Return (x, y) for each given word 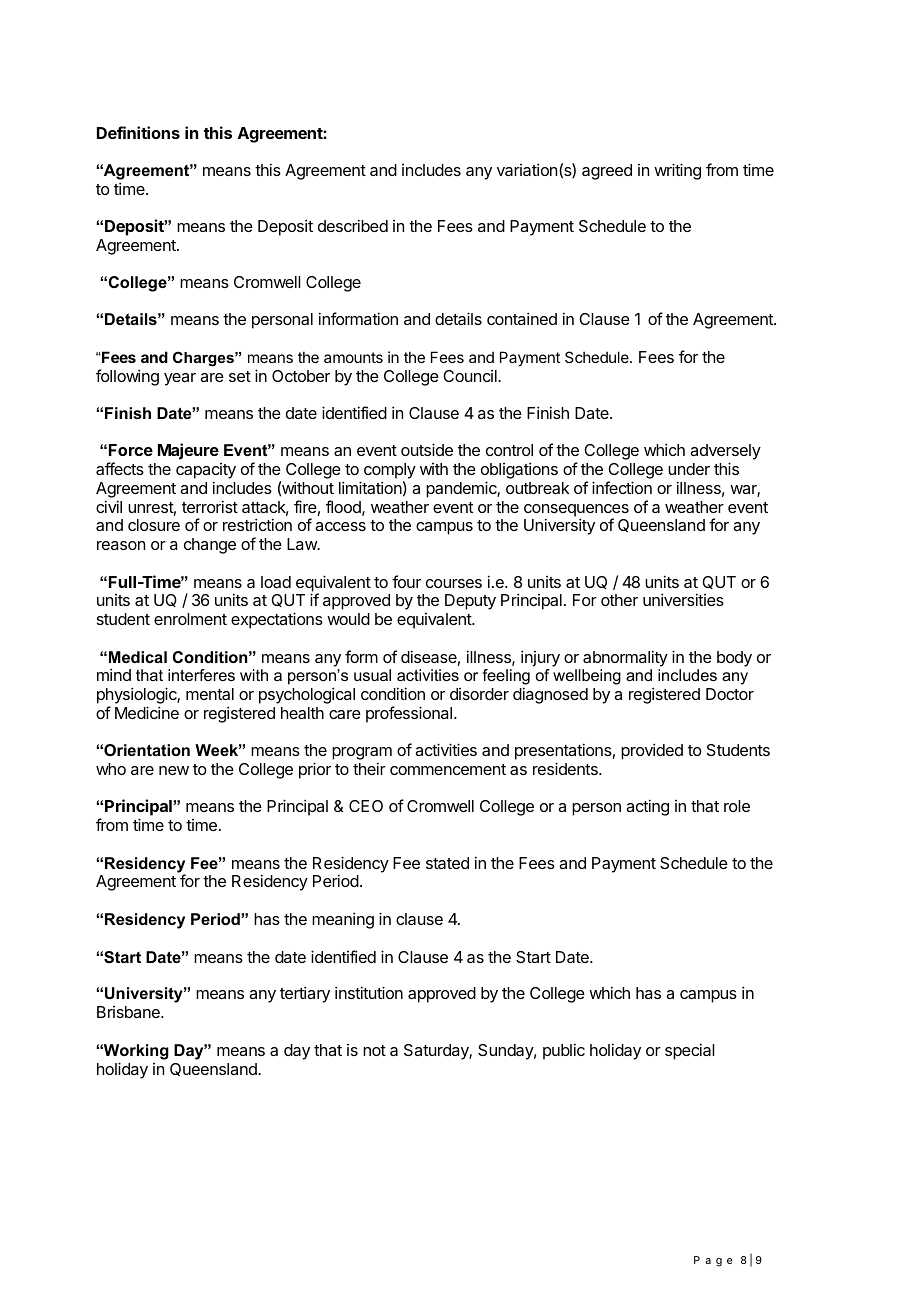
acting (647, 807)
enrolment (190, 619)
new (174, 770)
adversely (725, 453)
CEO (366, 806)
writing (677, 171)
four (406, 581)
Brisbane (129, 1012)
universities (683, 599)
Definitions (138, 132)
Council (471, 376)
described (353, 225)
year (180, 379)
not (374, 1050)
